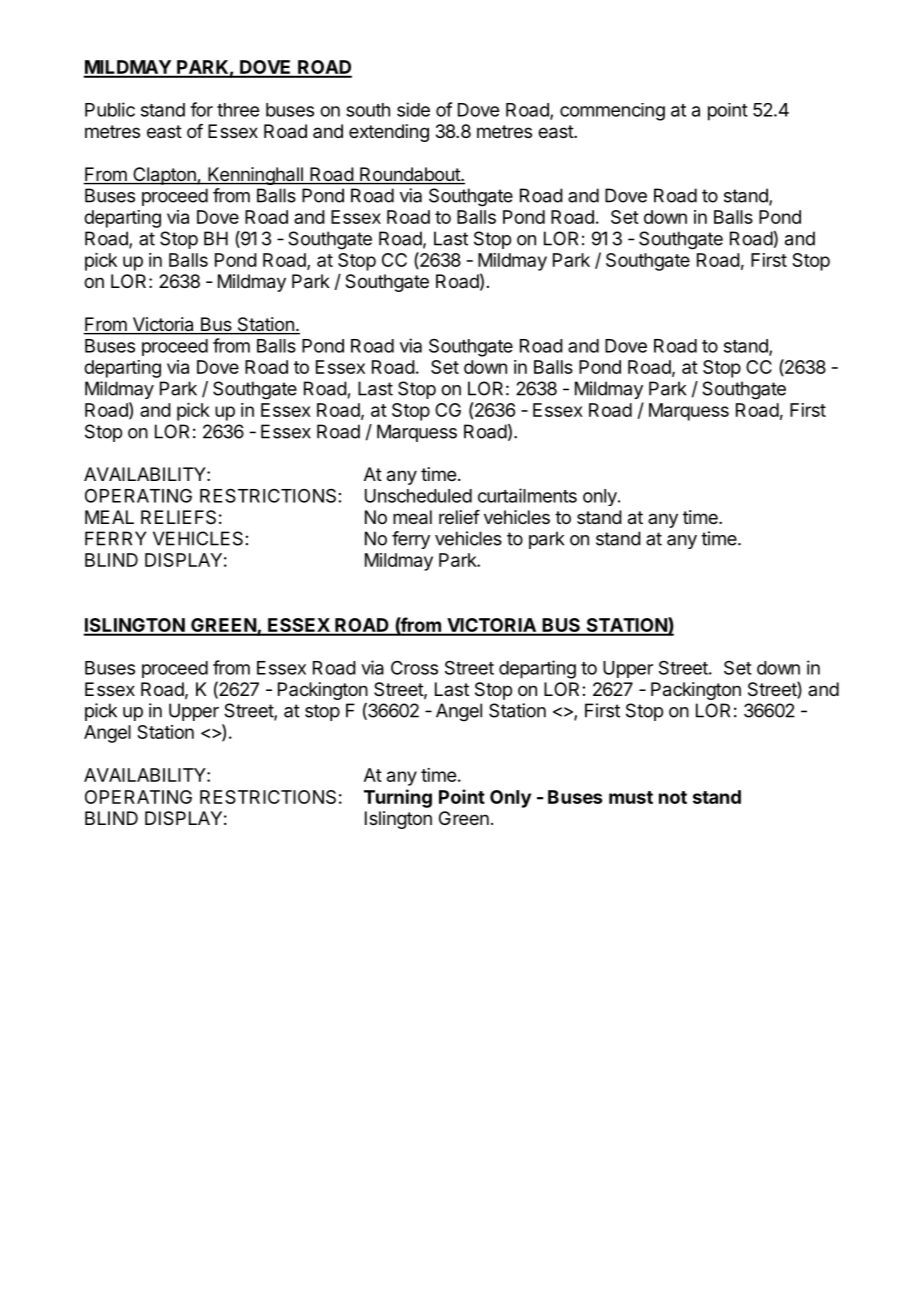  What do you see at coordinates (612, 112) in the screenshot?
I see `commencing` at bounding box center [612, 112].
